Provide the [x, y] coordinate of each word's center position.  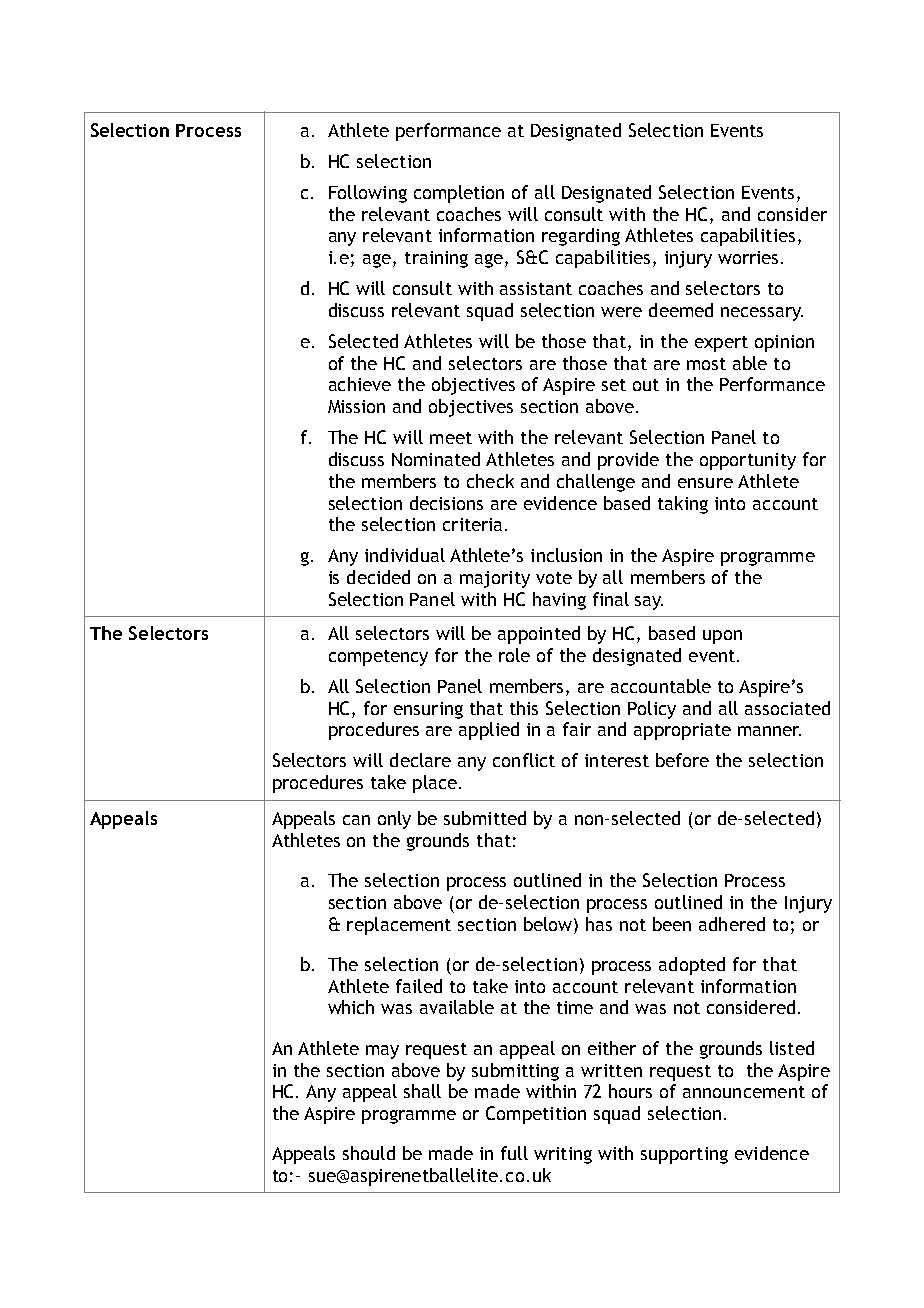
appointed [539, 635]
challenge [596, 483]
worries [750, 257]
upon [722, 637]
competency [378, 658]
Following [368, 194]
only [394, 820]
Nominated [436, 459]
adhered [732, 924]
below [549, 924]
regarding [581, 237]
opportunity [748, 461]
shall [422, 1091]
